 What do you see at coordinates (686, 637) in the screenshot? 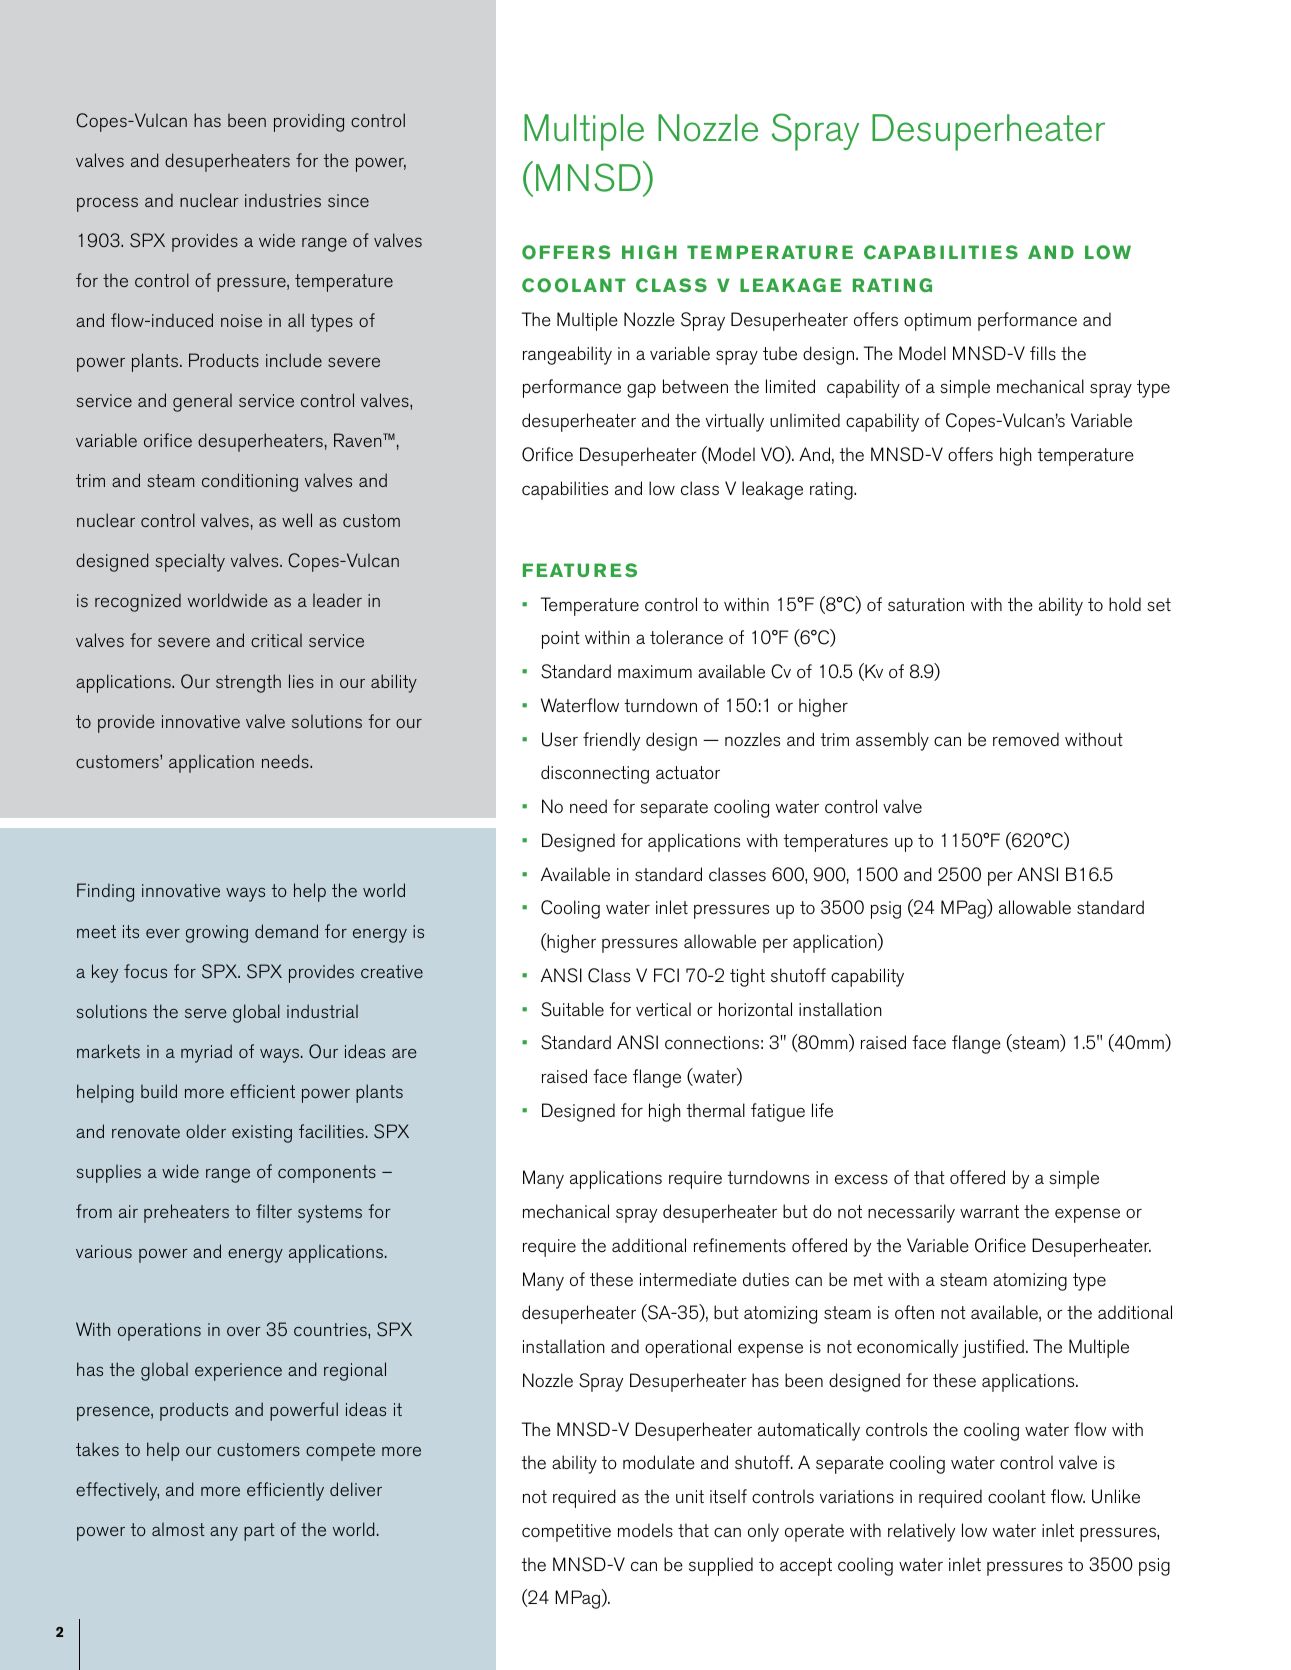
I see `tolerance` at bounding box center [686, 637].
